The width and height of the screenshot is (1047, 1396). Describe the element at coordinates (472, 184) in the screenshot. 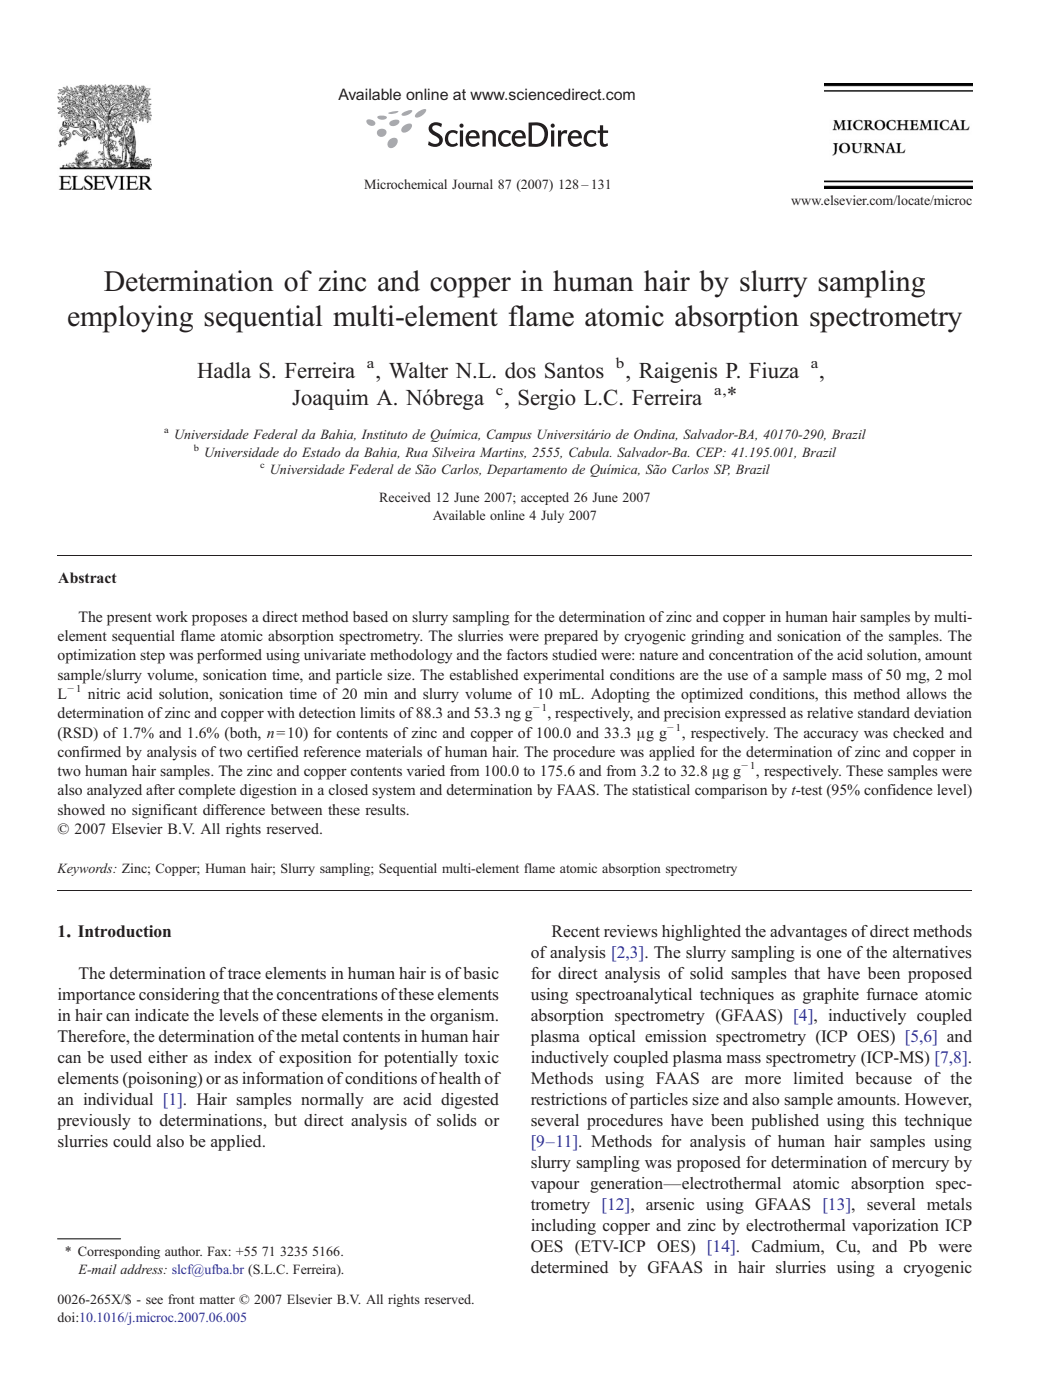

I see `Journal` at that location.
